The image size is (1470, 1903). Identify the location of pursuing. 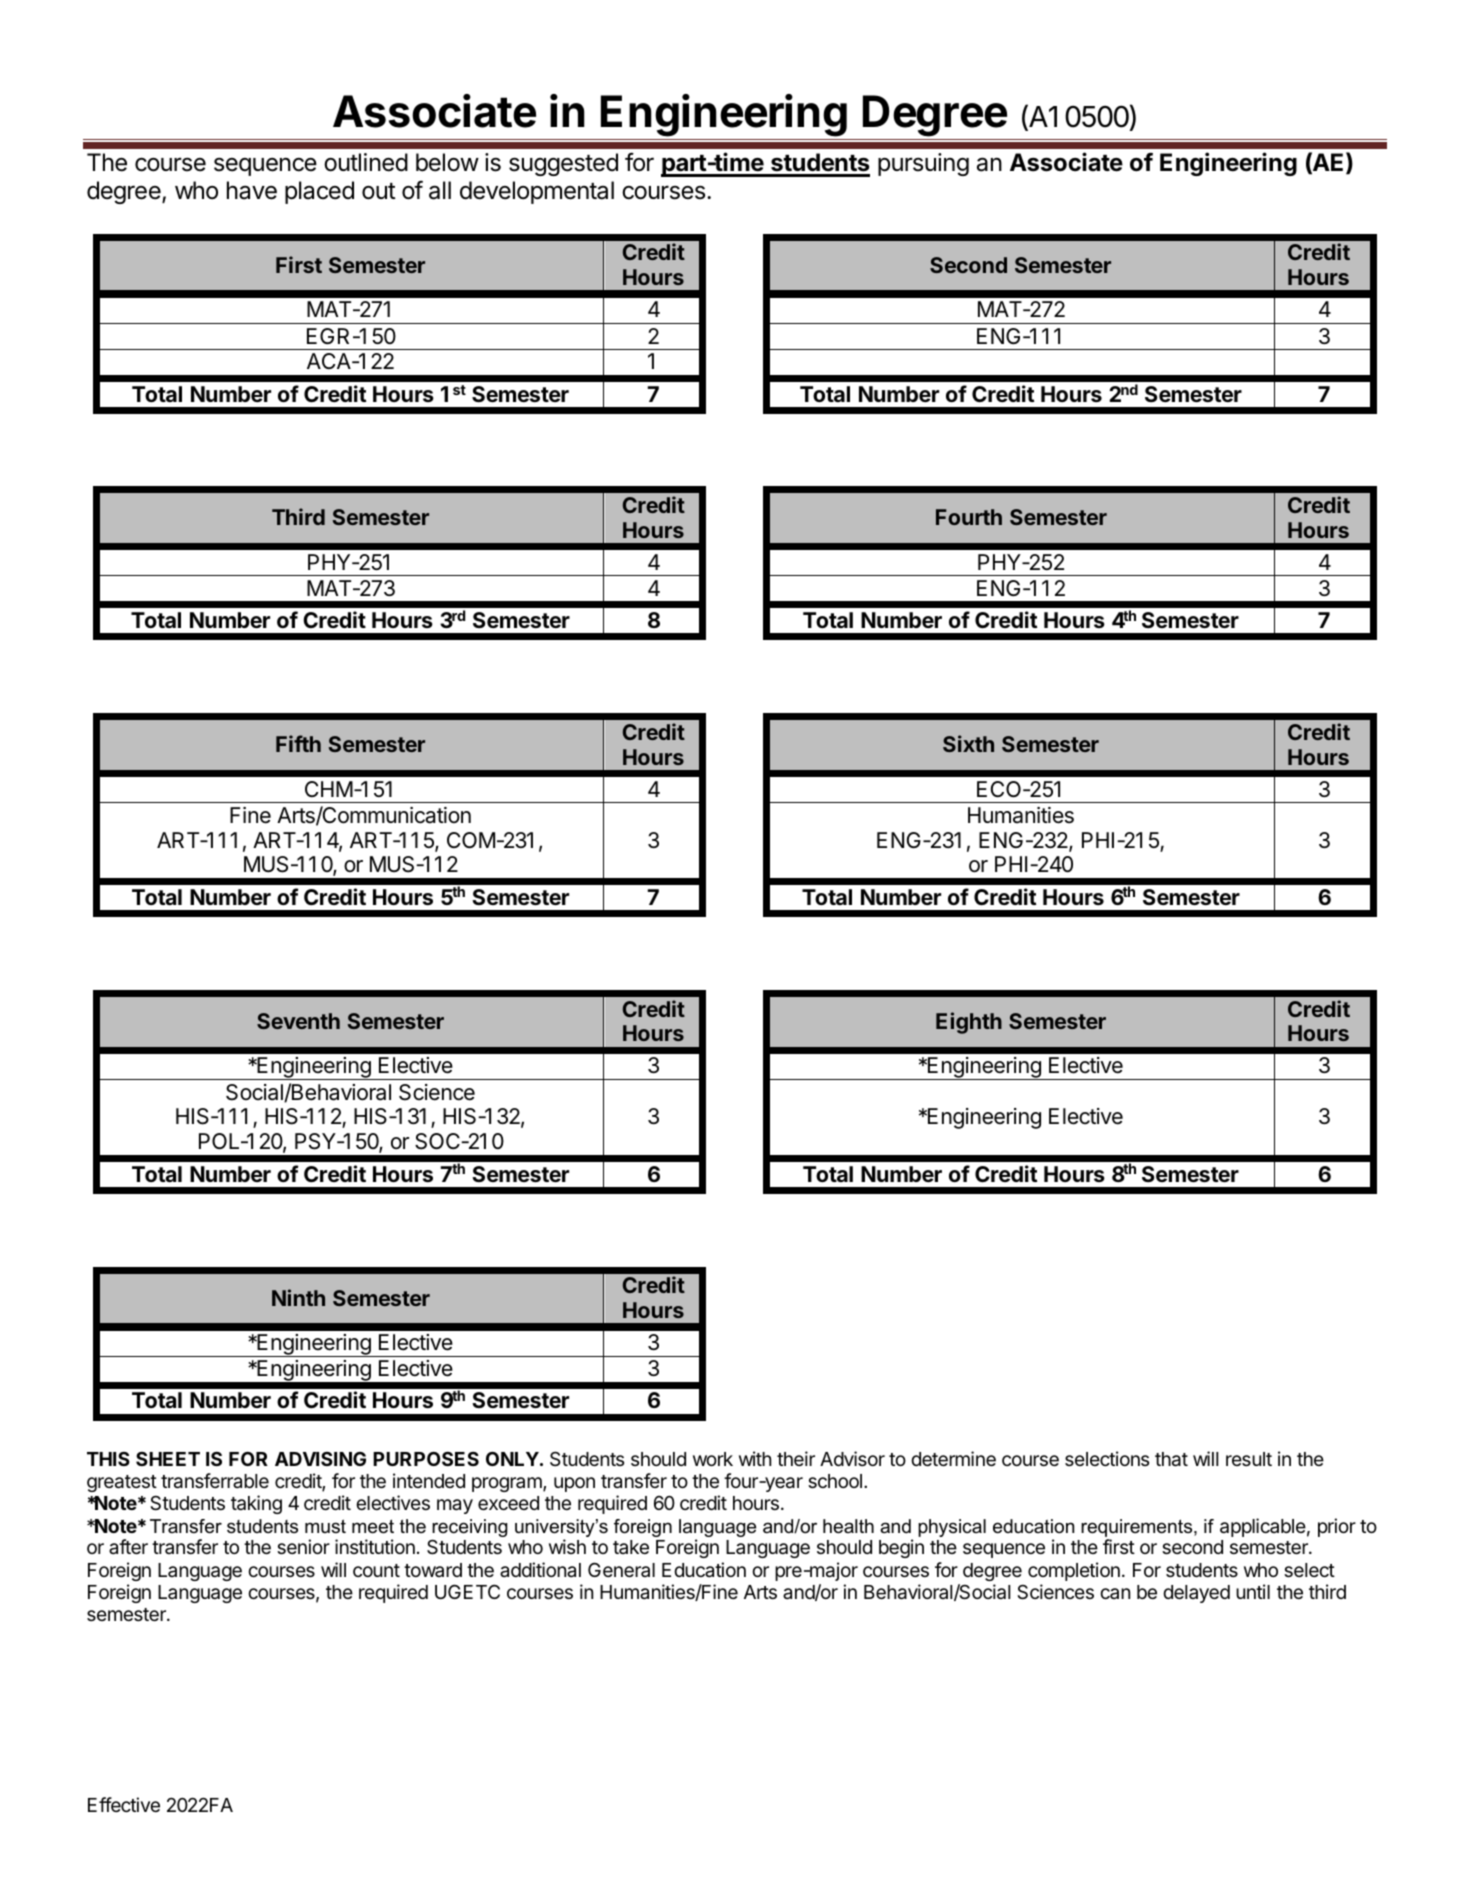
(923, 164).
